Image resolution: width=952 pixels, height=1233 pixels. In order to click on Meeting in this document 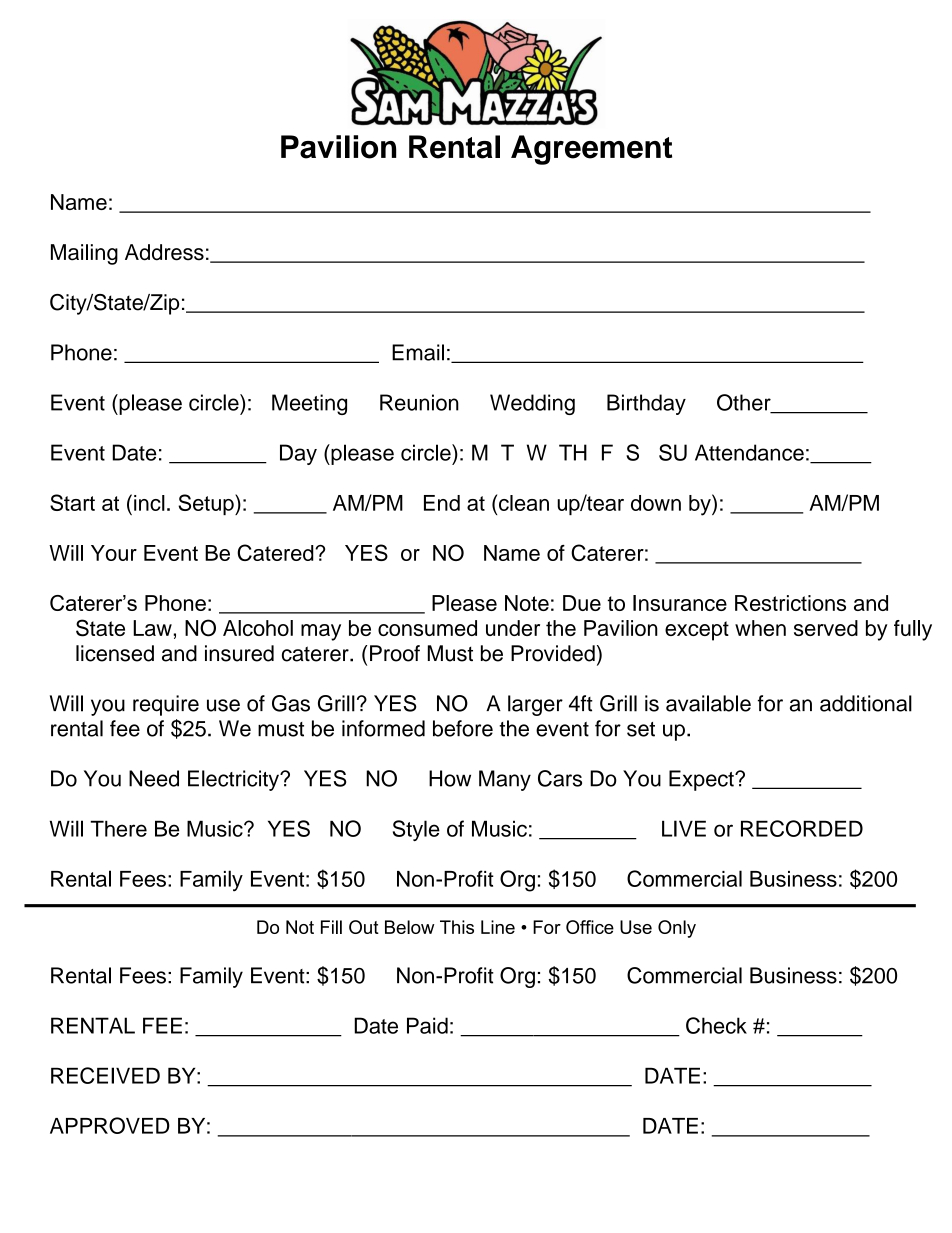, I will do `click(309, 404)`.
